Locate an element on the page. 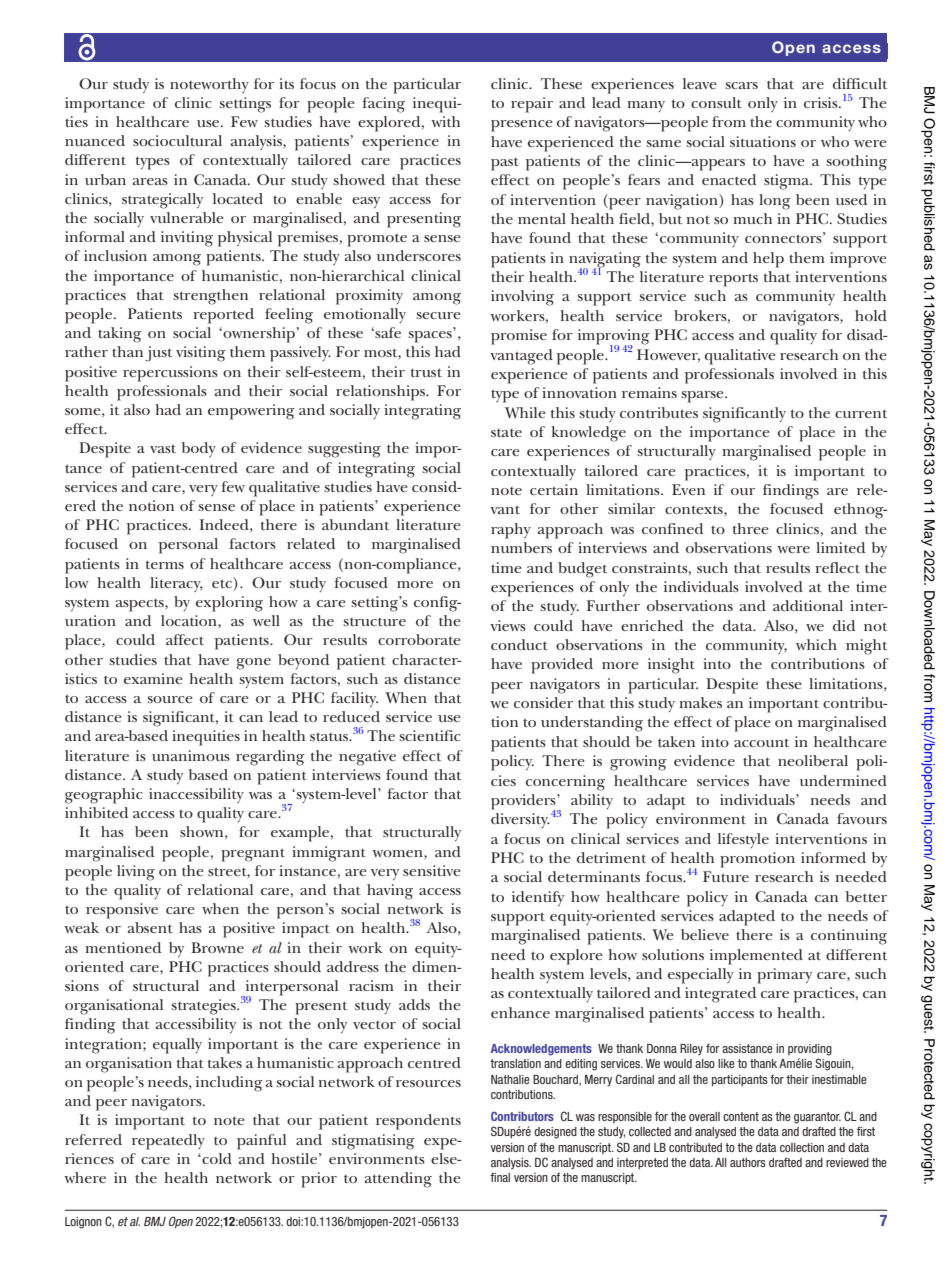 The height and width of the document is (1270, 952). living is located at coordinates (136, 873).
